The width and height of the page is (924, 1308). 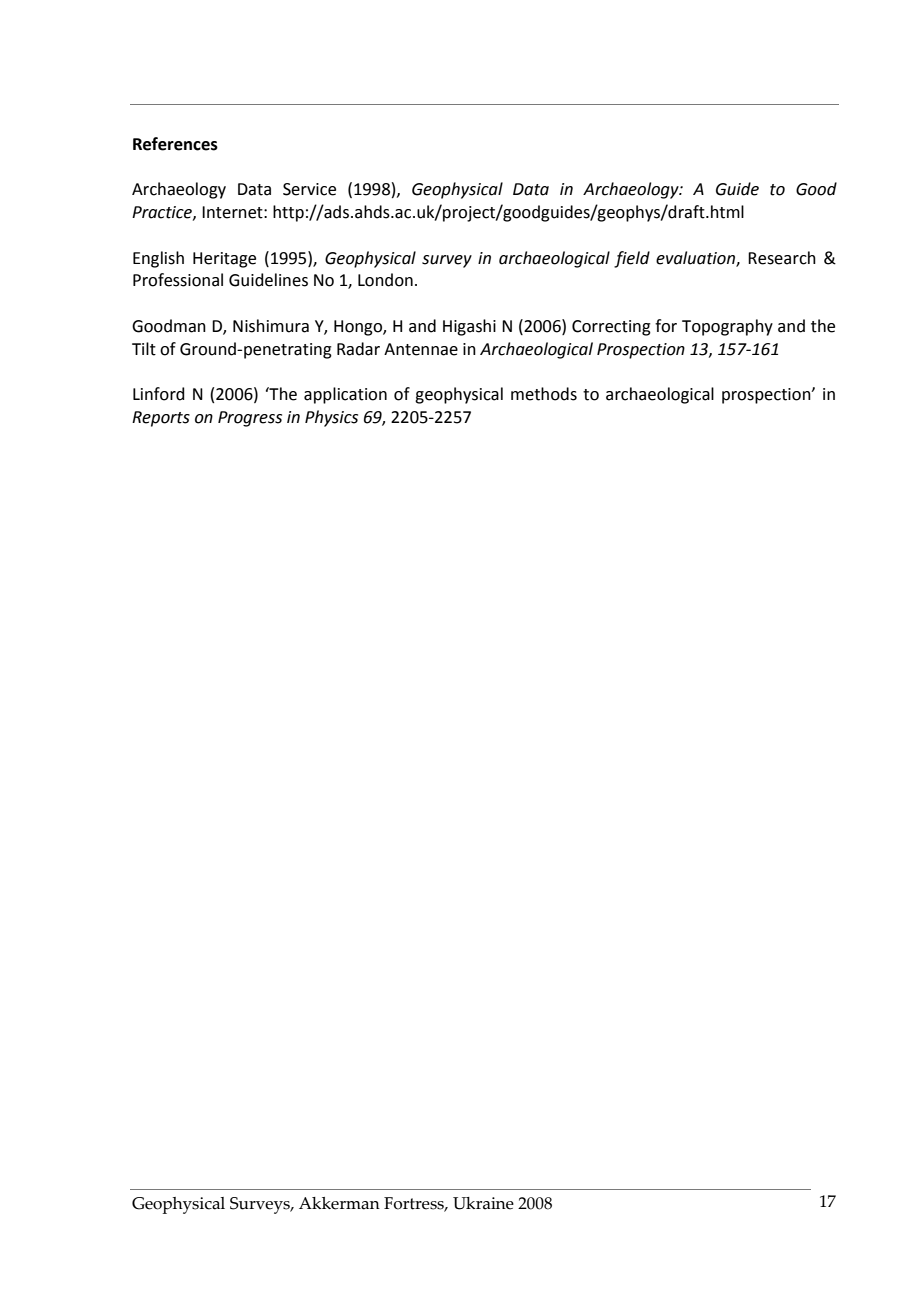 I want to click on Physics, so click(x=331, y=418).
